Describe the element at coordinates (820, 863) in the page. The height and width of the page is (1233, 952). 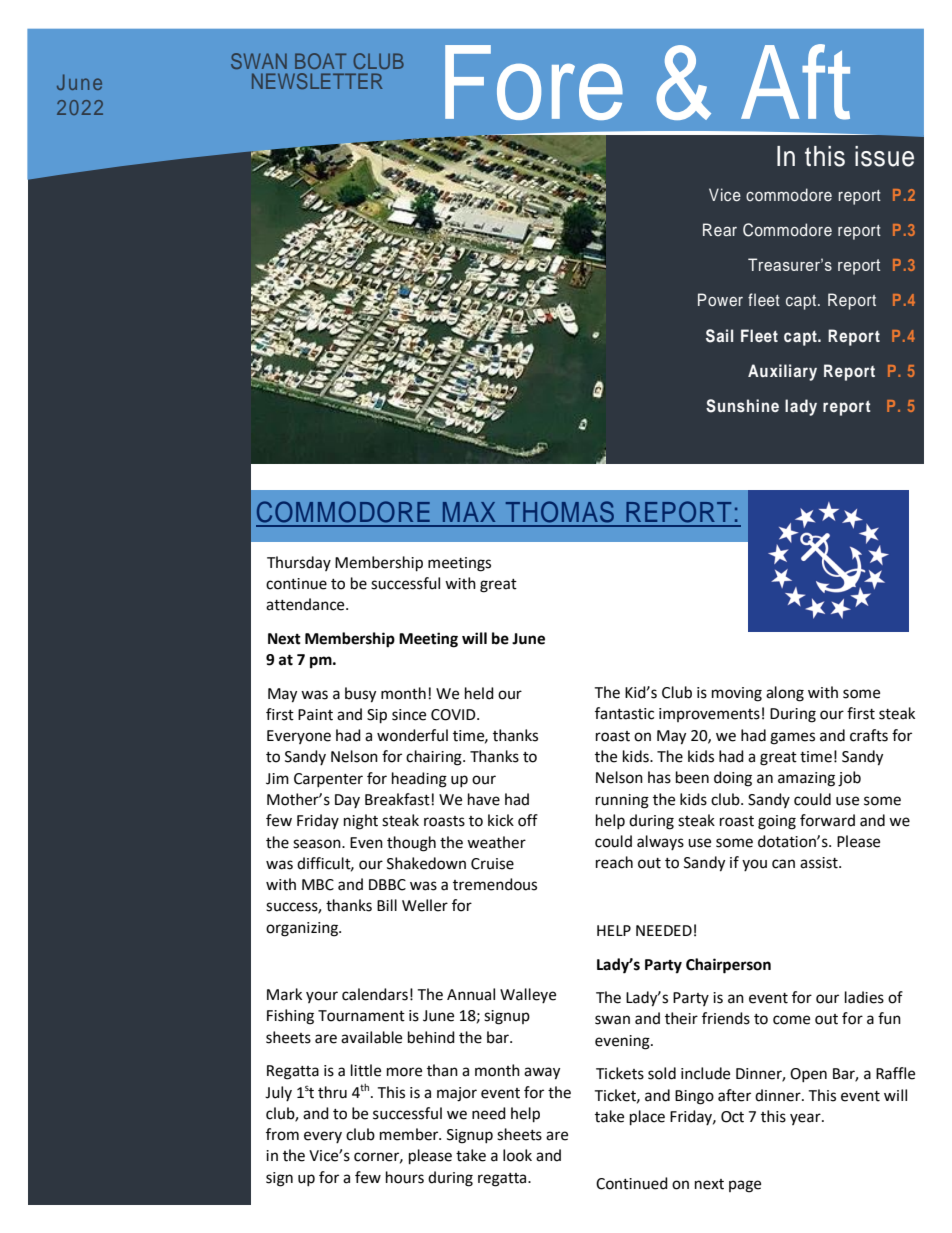
I see `assist` at that location.
